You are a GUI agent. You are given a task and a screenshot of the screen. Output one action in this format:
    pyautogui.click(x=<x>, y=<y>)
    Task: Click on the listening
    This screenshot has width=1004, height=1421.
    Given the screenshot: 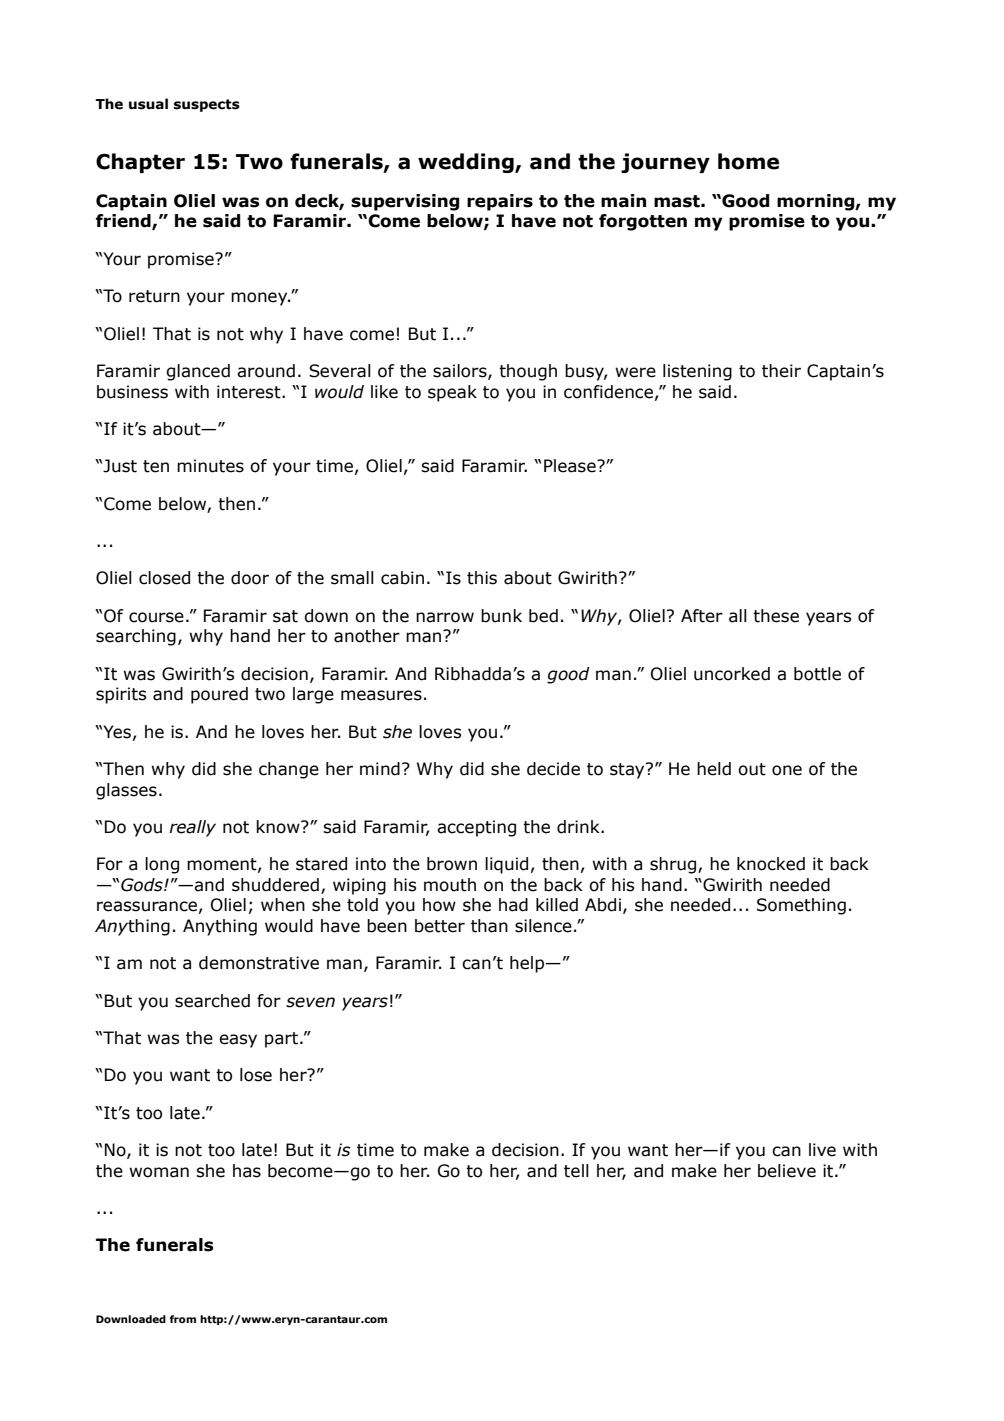 What is the action you would take?
    pyautogui.click(x=697, y=372)
